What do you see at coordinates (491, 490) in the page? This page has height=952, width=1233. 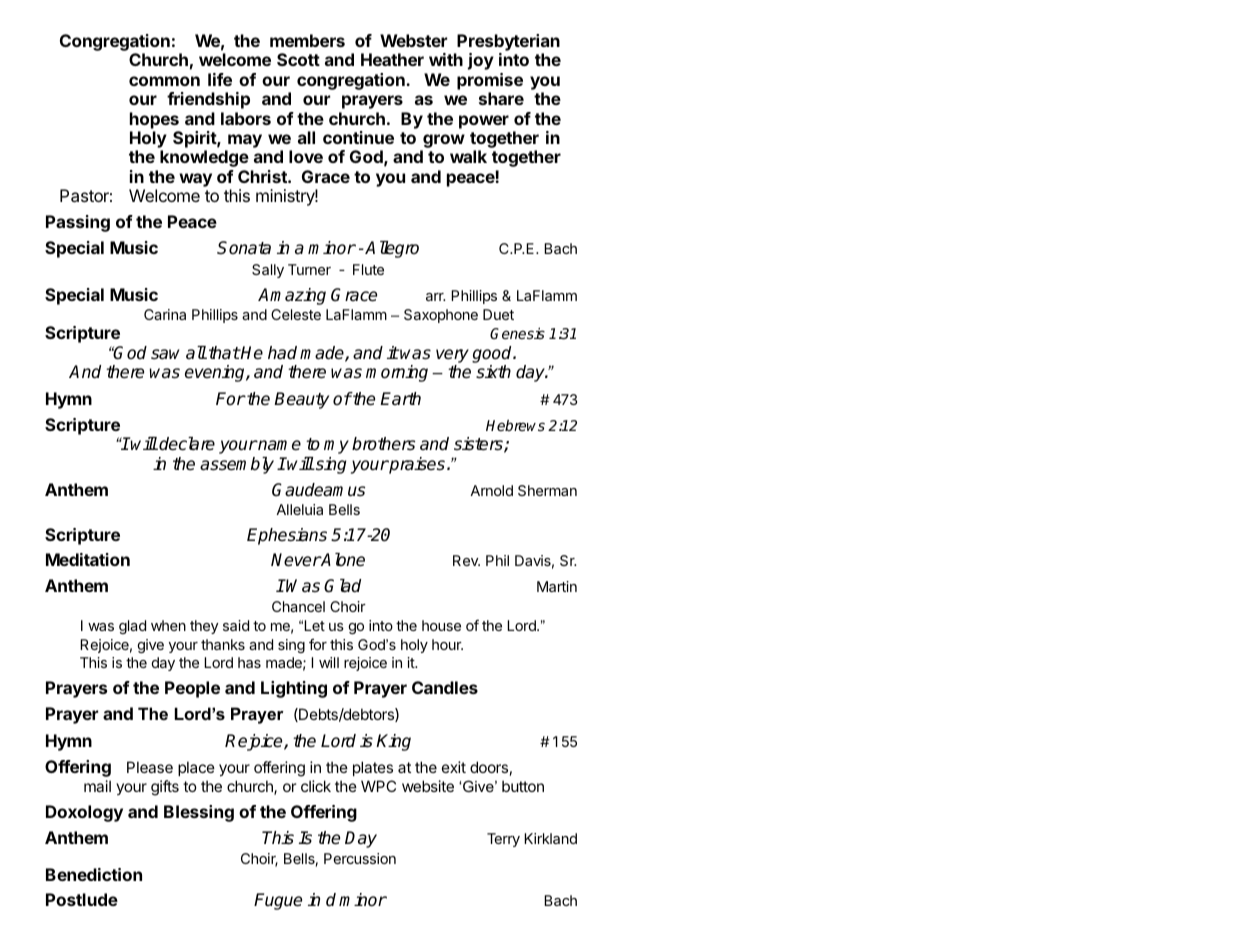 I see `Arnold` at bounding box center [491, 490].
